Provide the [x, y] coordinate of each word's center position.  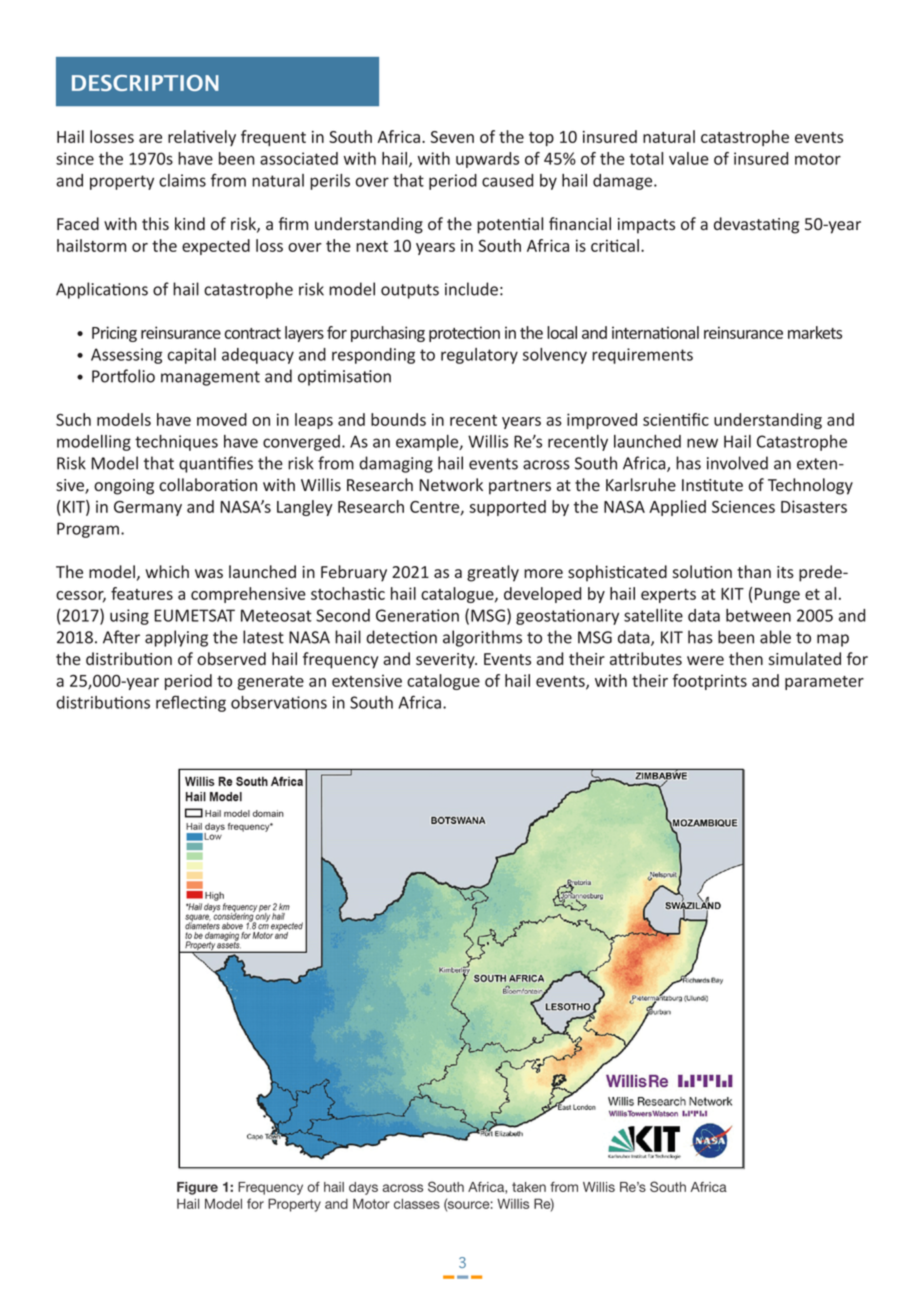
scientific [676, 419]
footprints [709, 682]
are [150, 138]
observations [279, 702]
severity [446, 661]
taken [529, 1187]
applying [176, 638]
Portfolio [123, 376]
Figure [197, 1188]
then [746, 658]
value [689, 158]
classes [417, 1203]
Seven [452, 137]
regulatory [479, 356]
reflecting [191, 703]
